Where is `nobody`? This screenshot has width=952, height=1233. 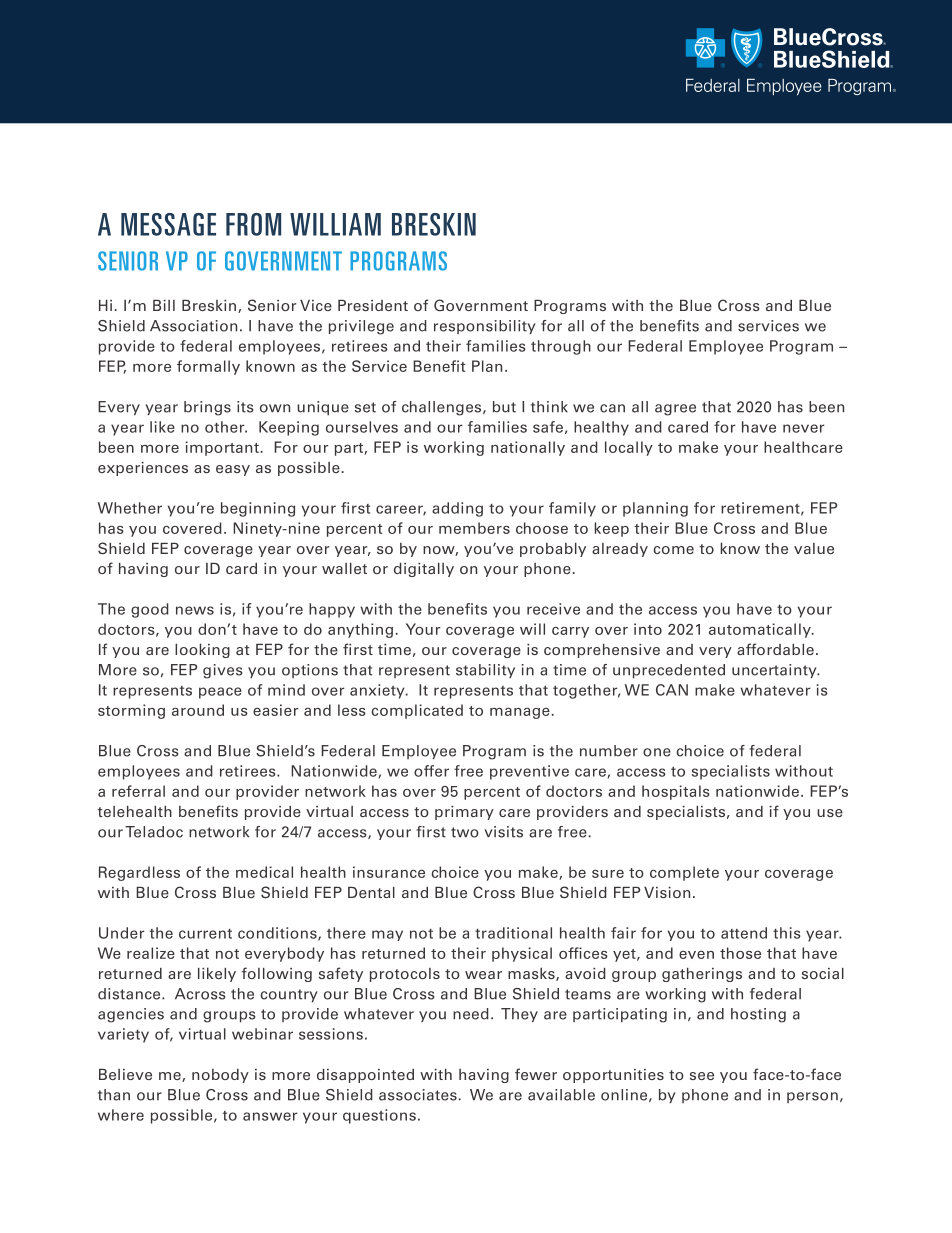 nobody is located at coordinates (220, 1076).
